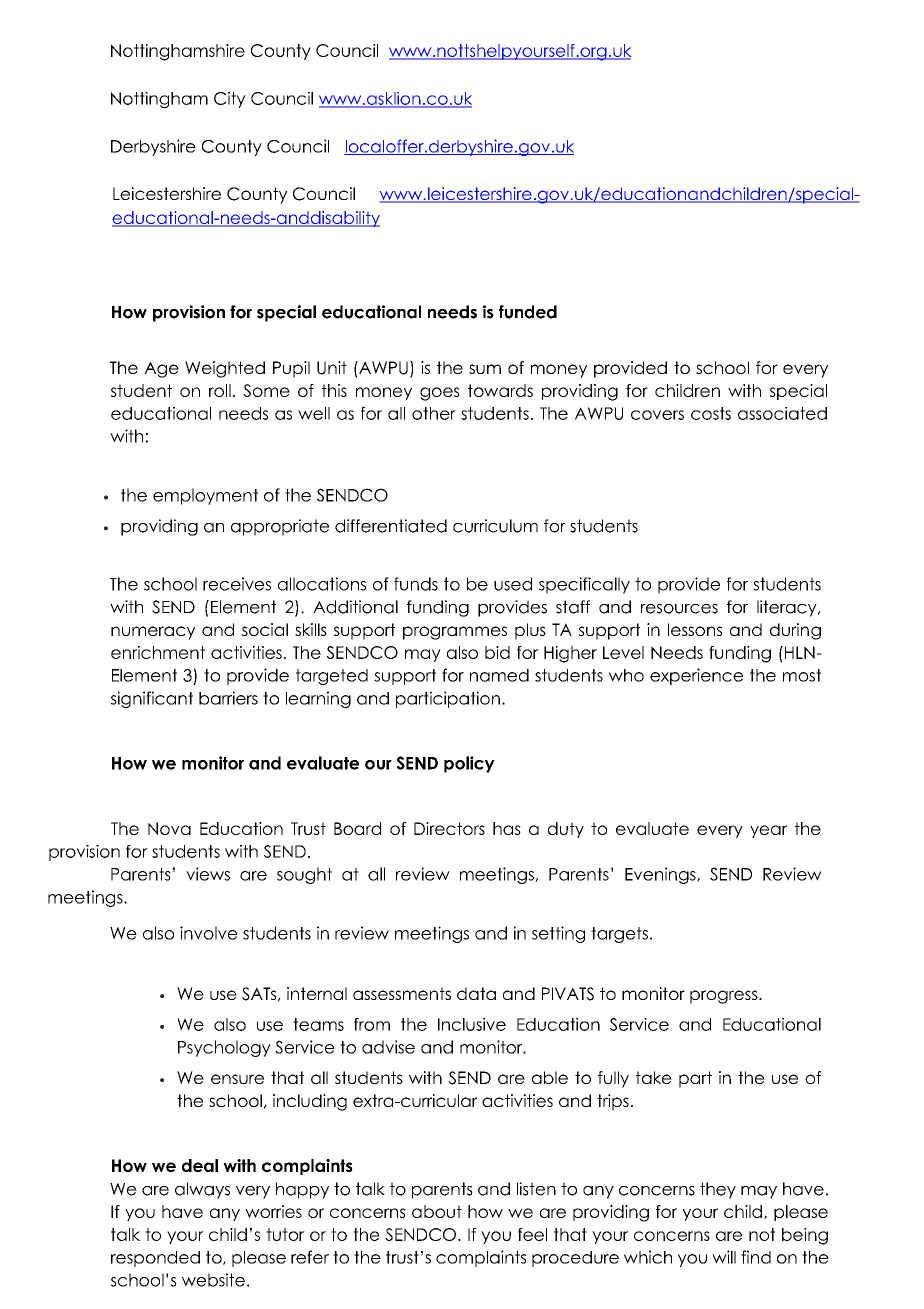 The width and height of the screenshot is (924, 1309). I want to click on associated, so click(782, 413).
